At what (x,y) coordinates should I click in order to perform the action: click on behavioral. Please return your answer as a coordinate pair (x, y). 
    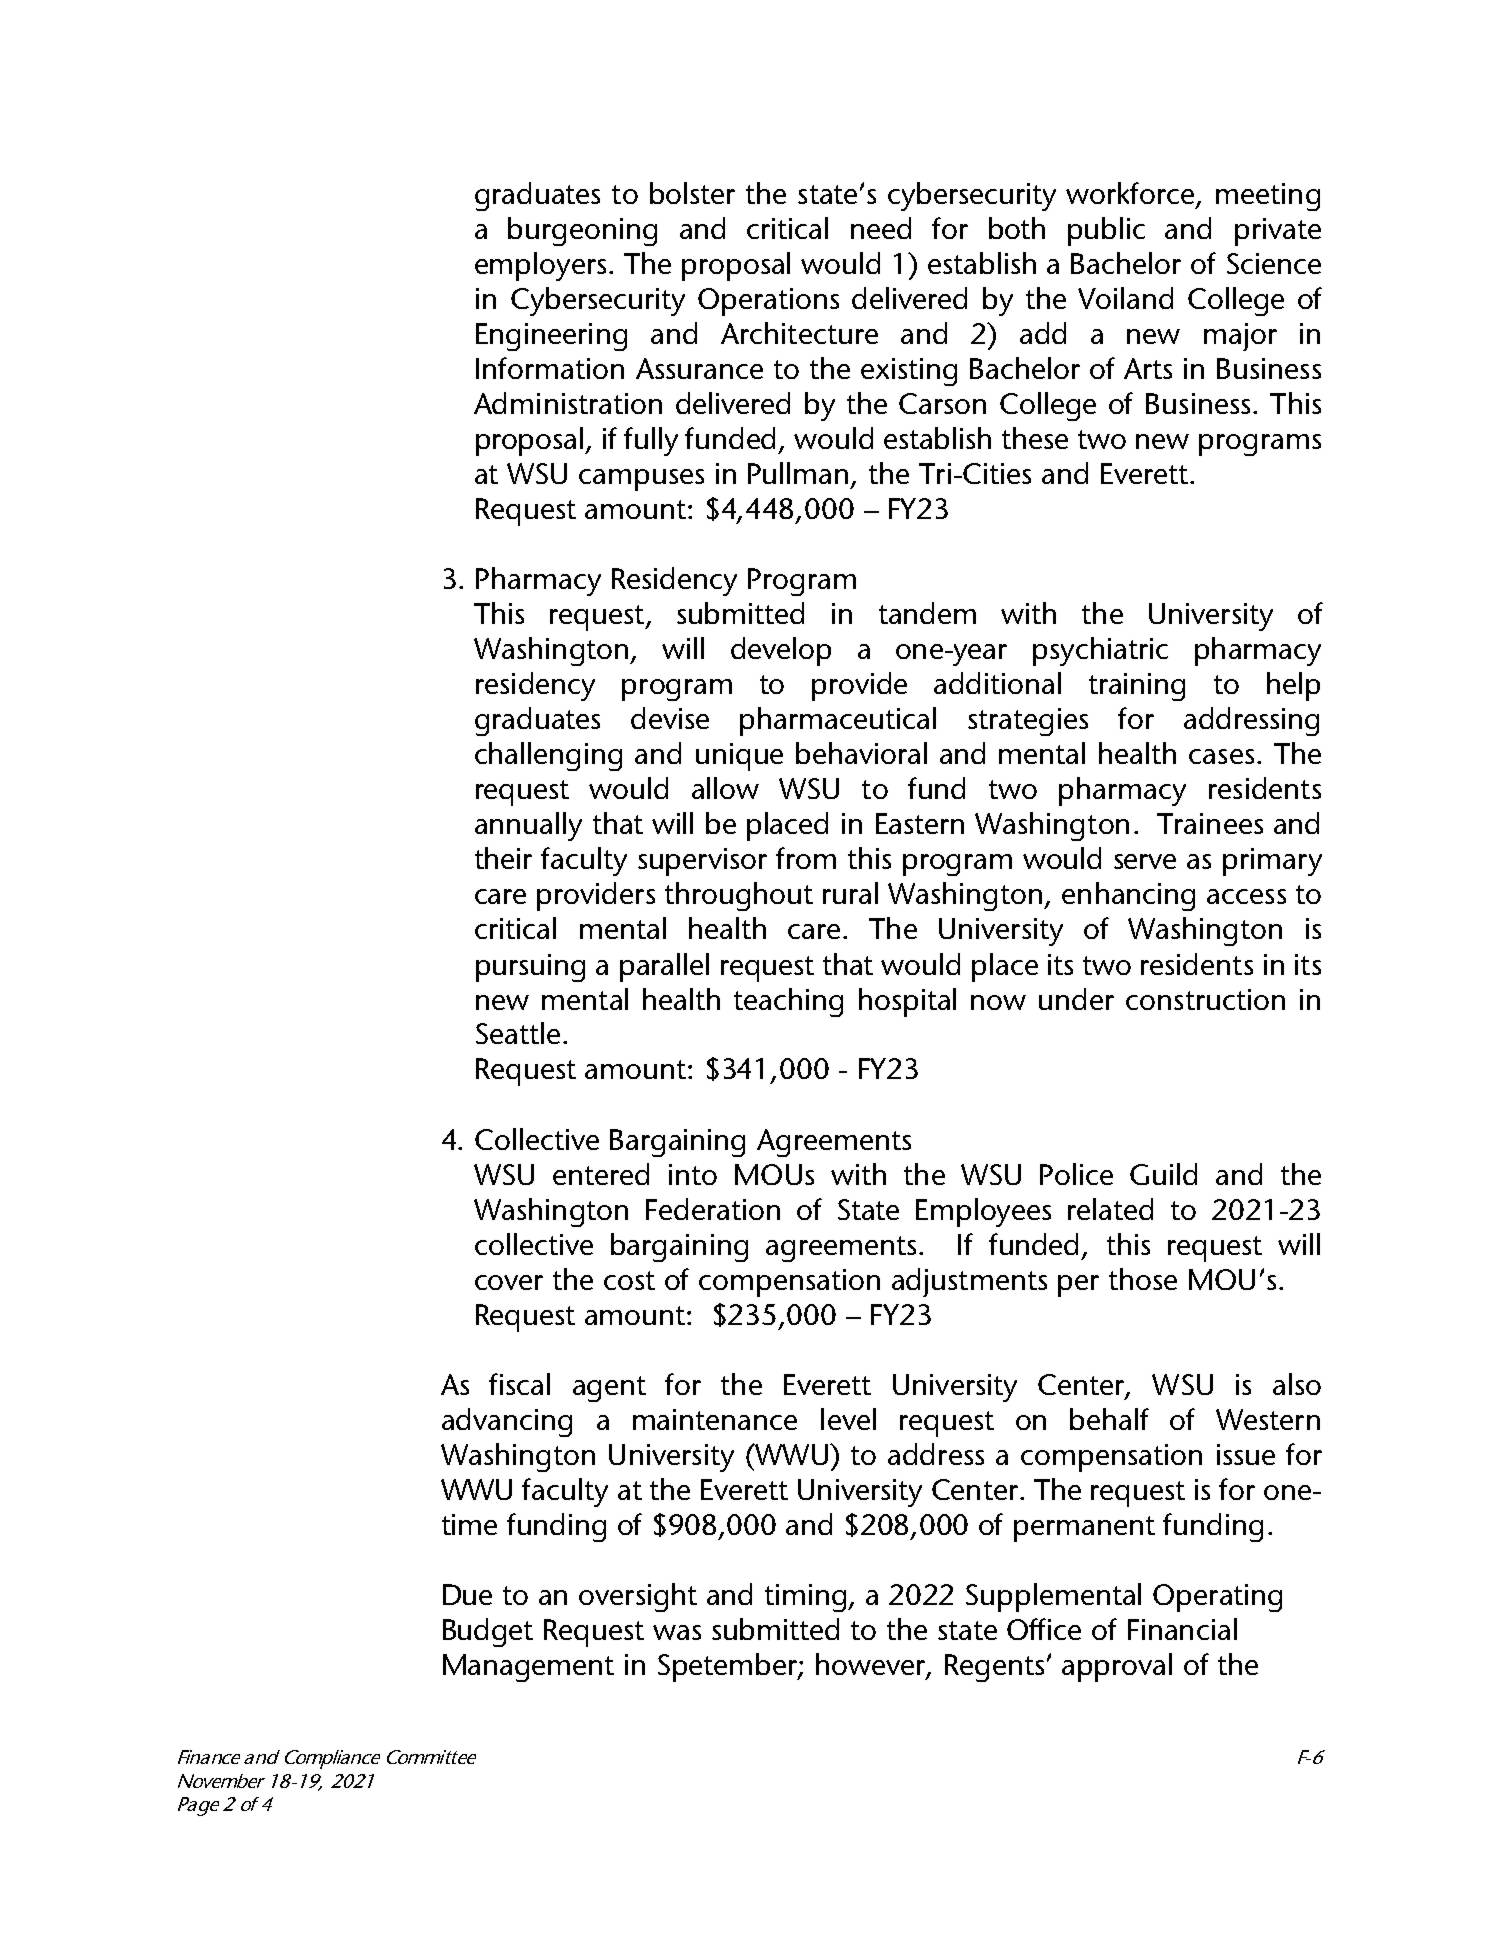
    Looking at the image, I should click on (861, 753).
